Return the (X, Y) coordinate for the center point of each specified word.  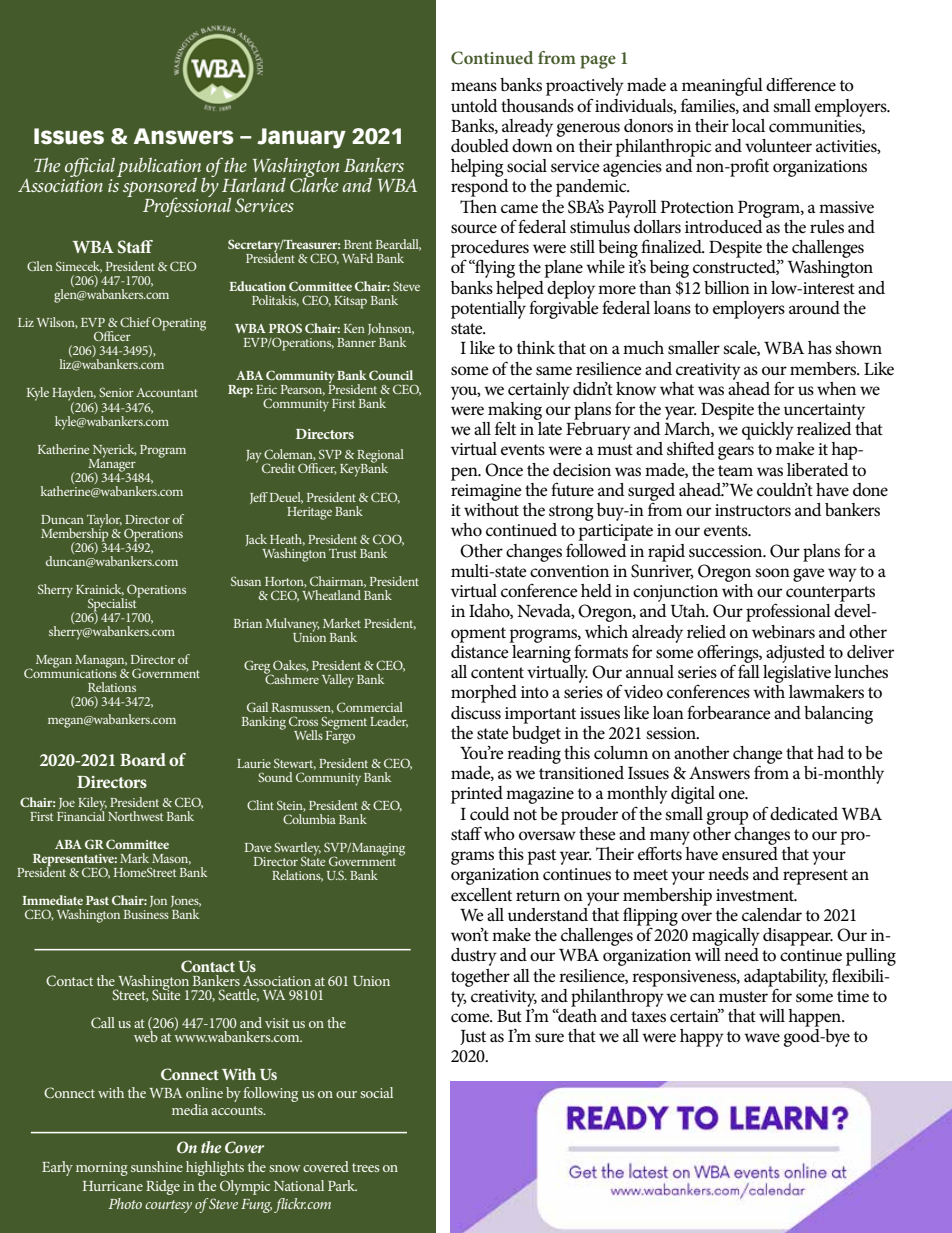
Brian (248, 623)
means (474, 87)
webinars (783, 632)
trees (365, 1167)
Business (146, 914)
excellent (481, 895)
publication (160, 169)
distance (481, 650)
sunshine (157, 1166)
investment (756, 895)
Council (391, 375)
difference (801, 84)
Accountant (167, 392)
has (820, 347)
